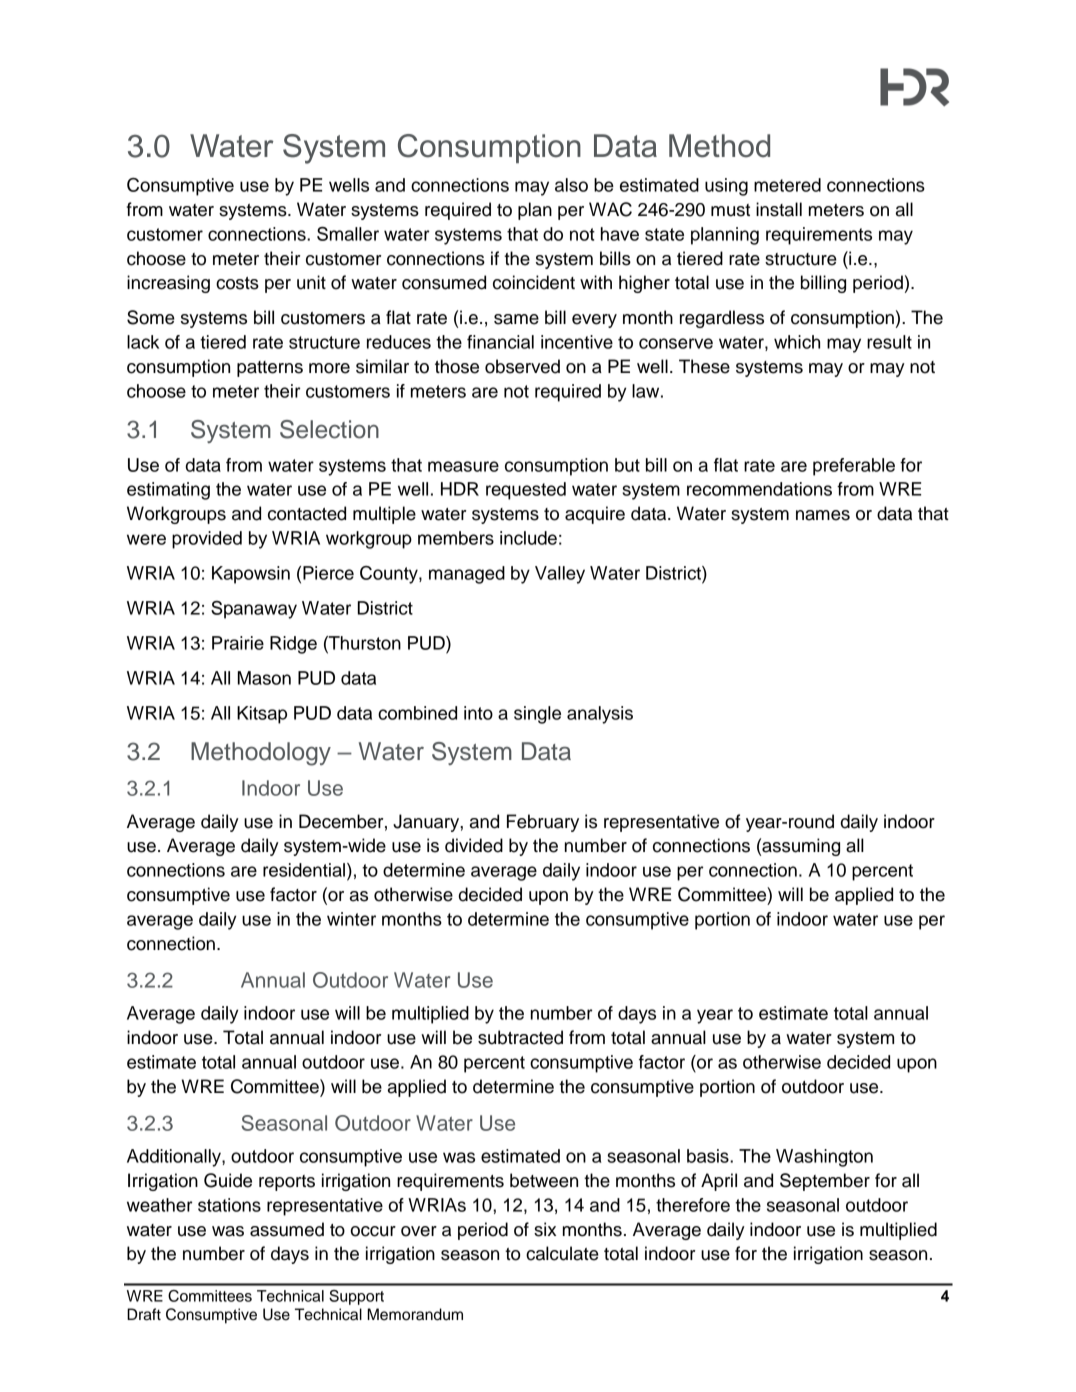  I want to click on assumed, so click(287, 1229).
